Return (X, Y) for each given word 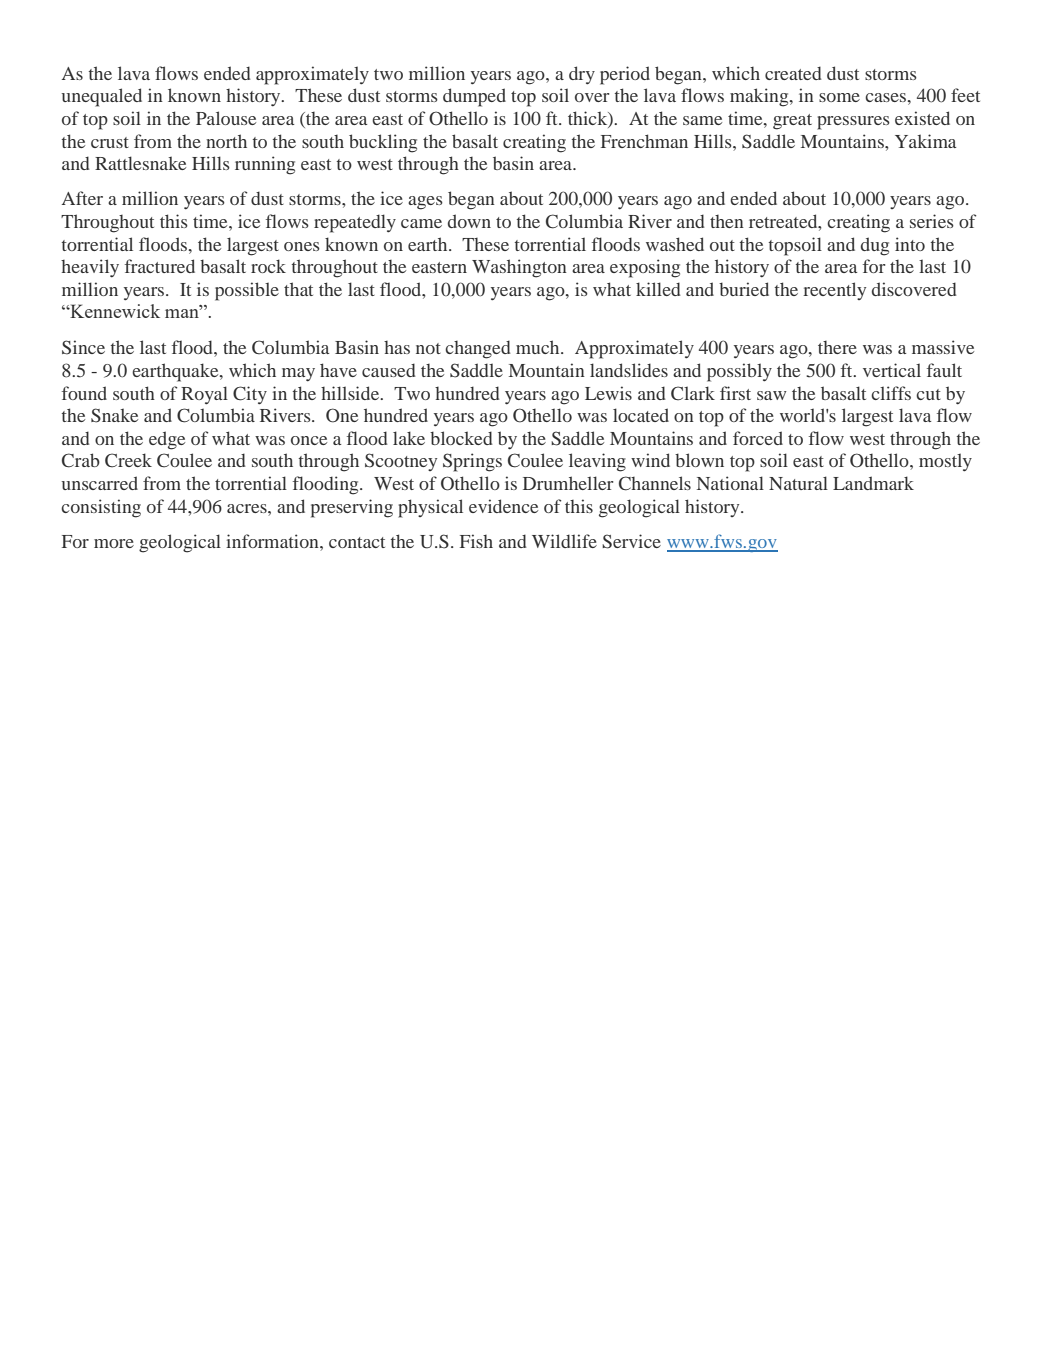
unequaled (102, 97)
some (839, 97)
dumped (474, 97)
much (539, 347)
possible (247, 291)
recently (834, 291)
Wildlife (564, 541)
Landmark (873, 483)
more (114, 543)
